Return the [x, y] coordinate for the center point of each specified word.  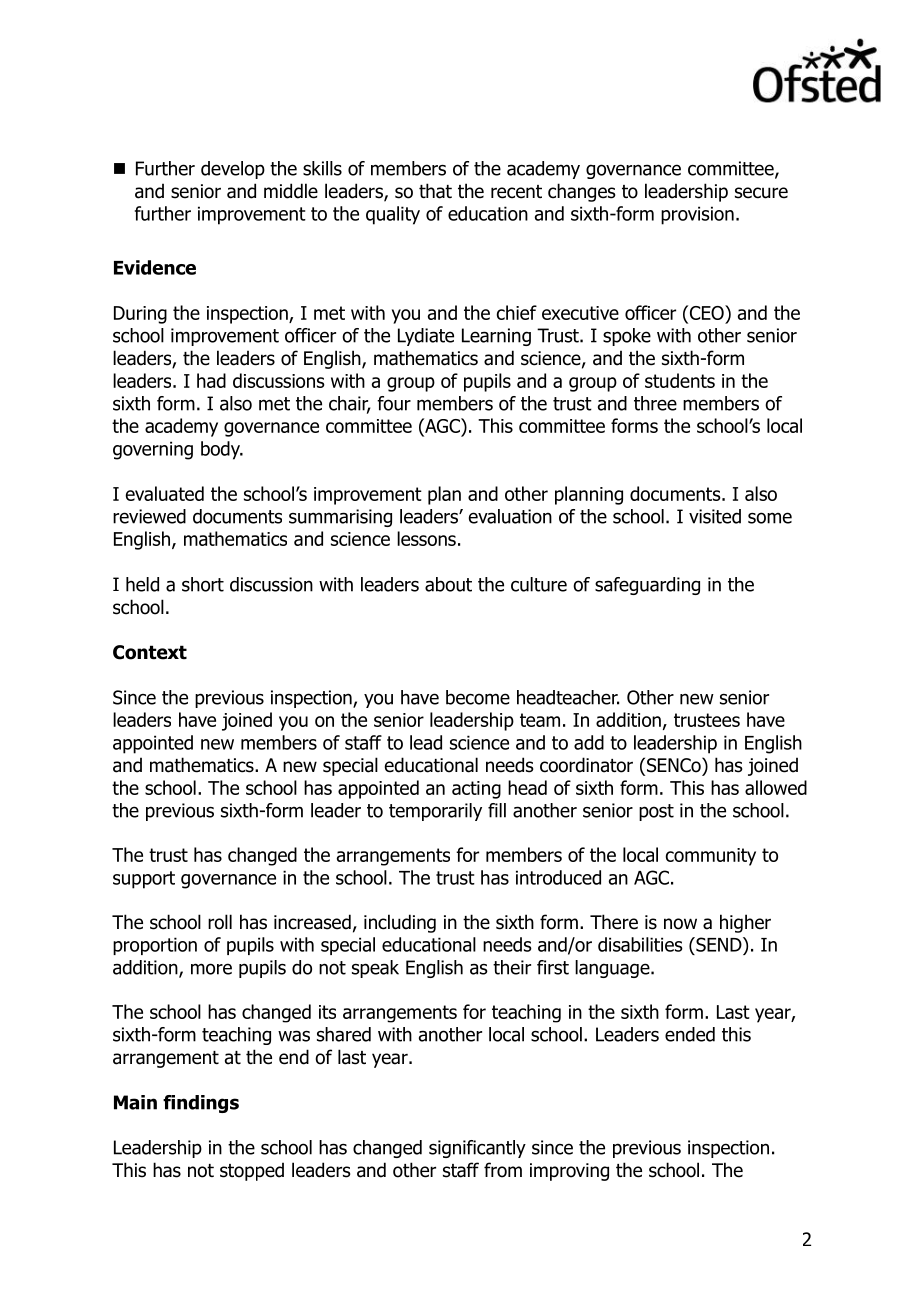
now [680, 924]
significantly [477, 1149]
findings [201, 1104]
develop [233, 170]
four [394, 403]
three [655, 403]
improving [569, 1172]
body [221, 450]
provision [697, 215]
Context [150, 652]
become [478, 697]
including [400, 923]
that [435, 191]
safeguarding [647, 586]
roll [220, 922]
